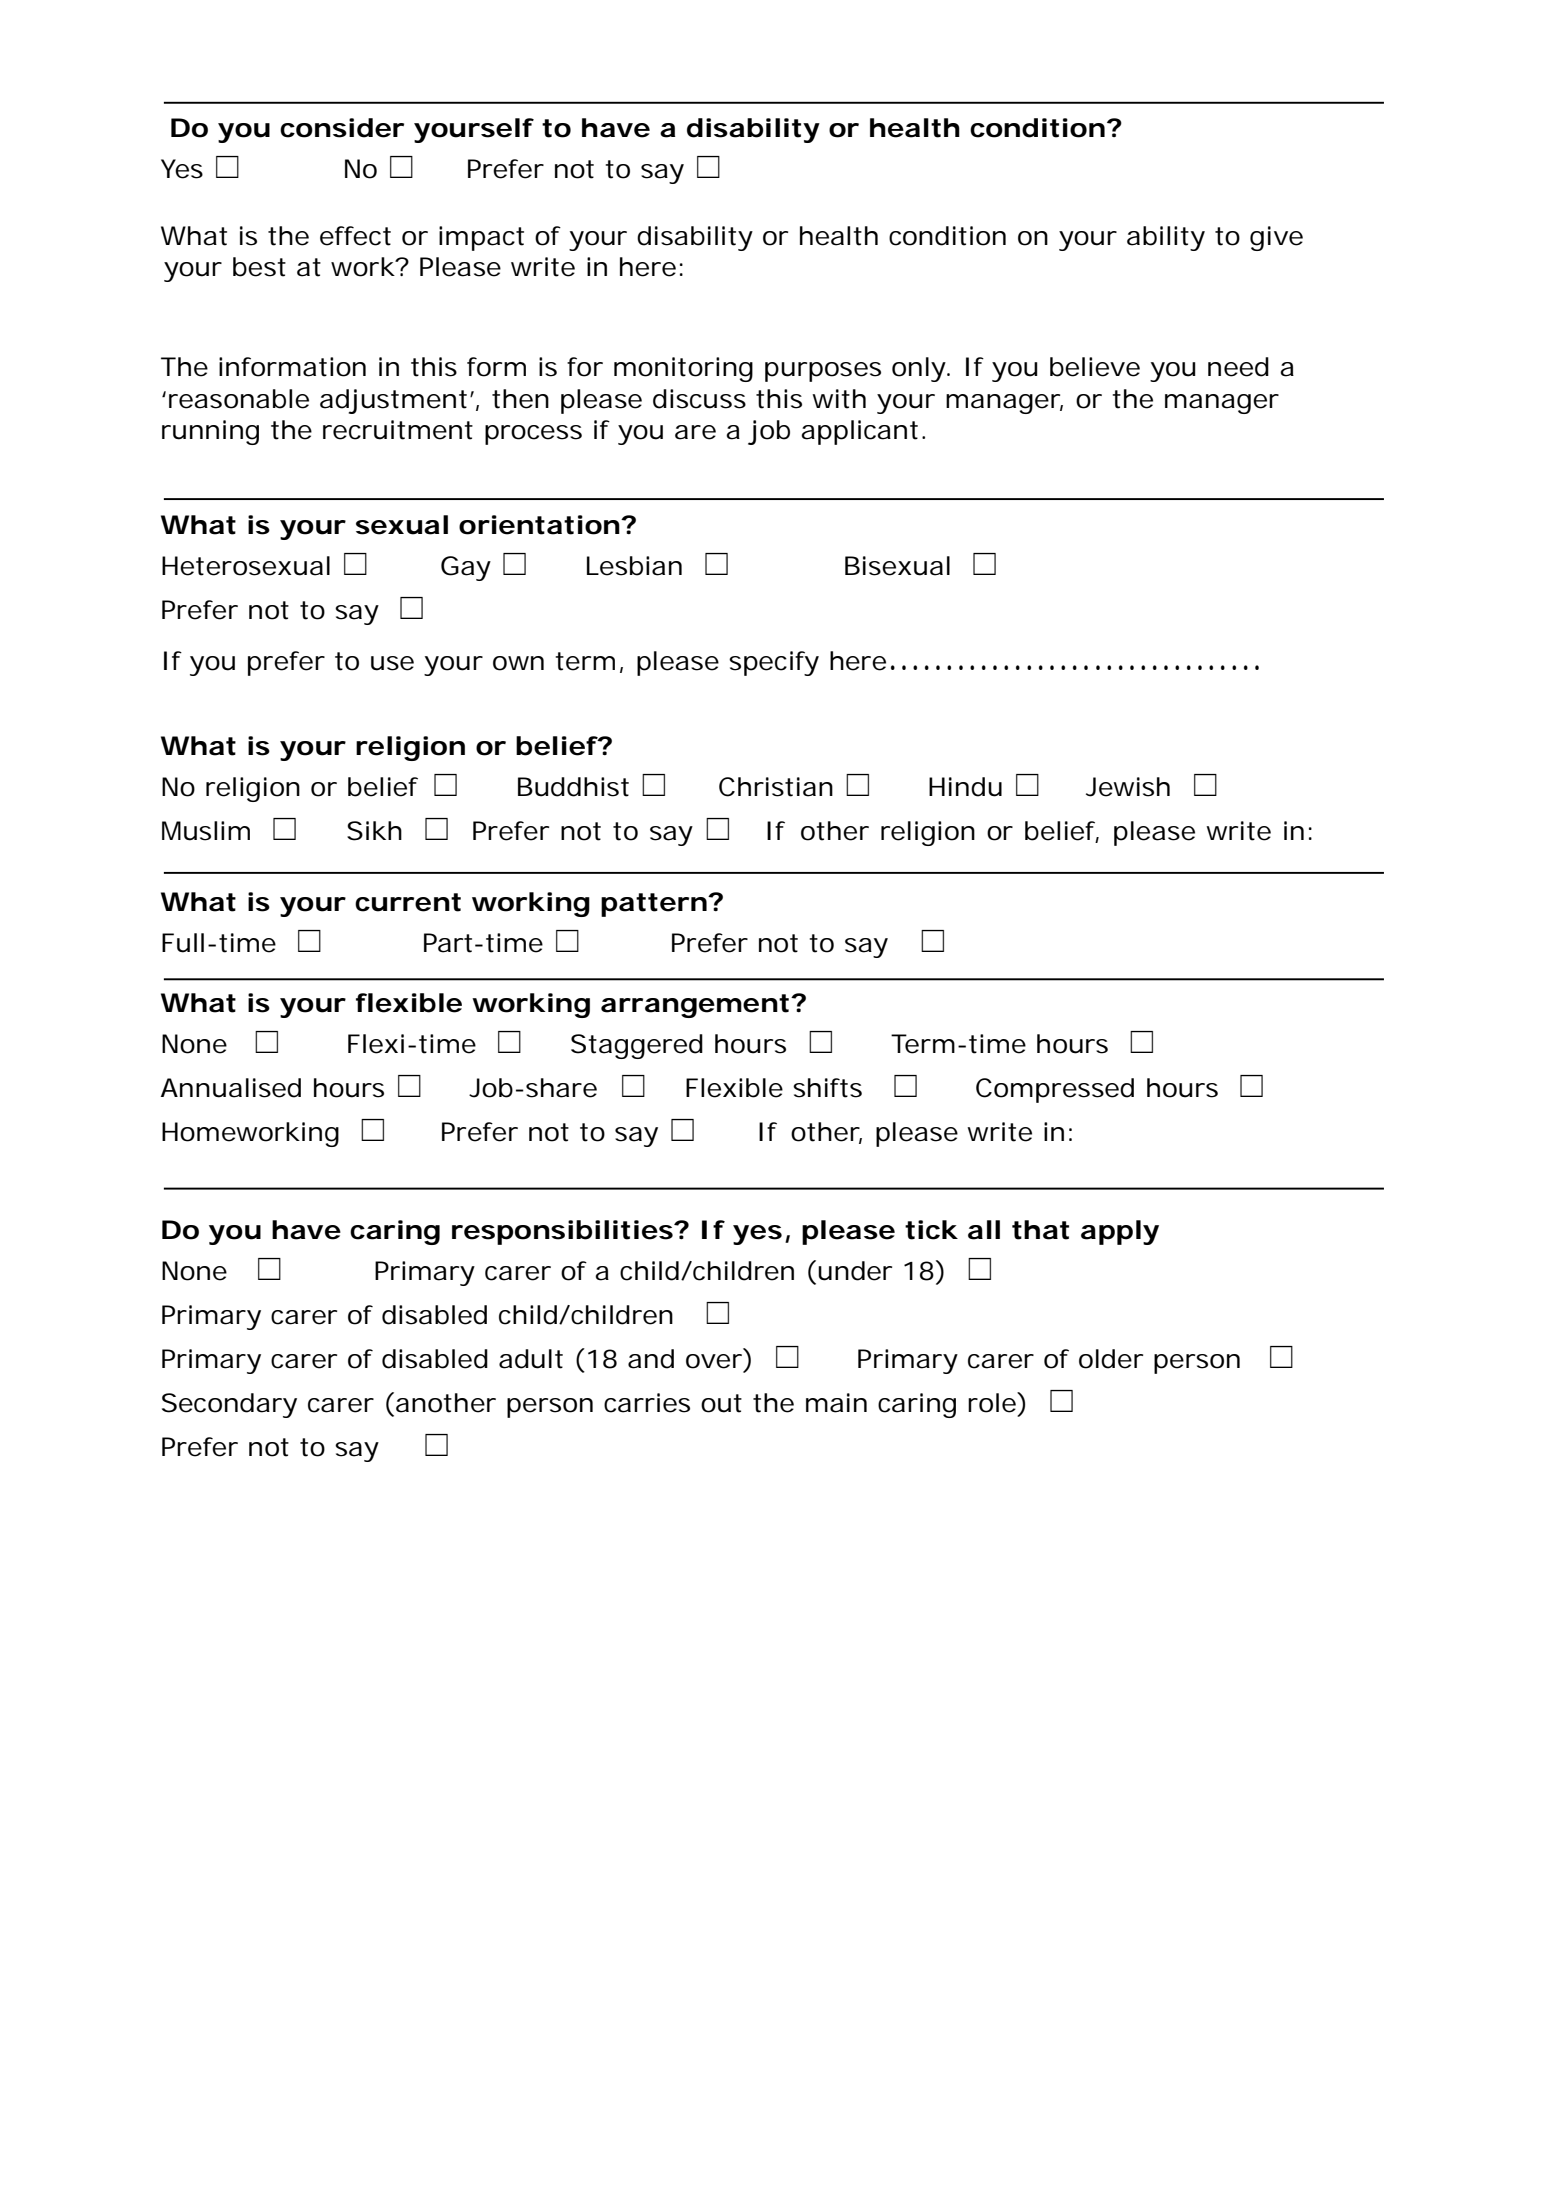 The image size is (1552, 2196). Describe the element at coordinates (466, 568) in the screenshot. I see `Gay` at that location.
